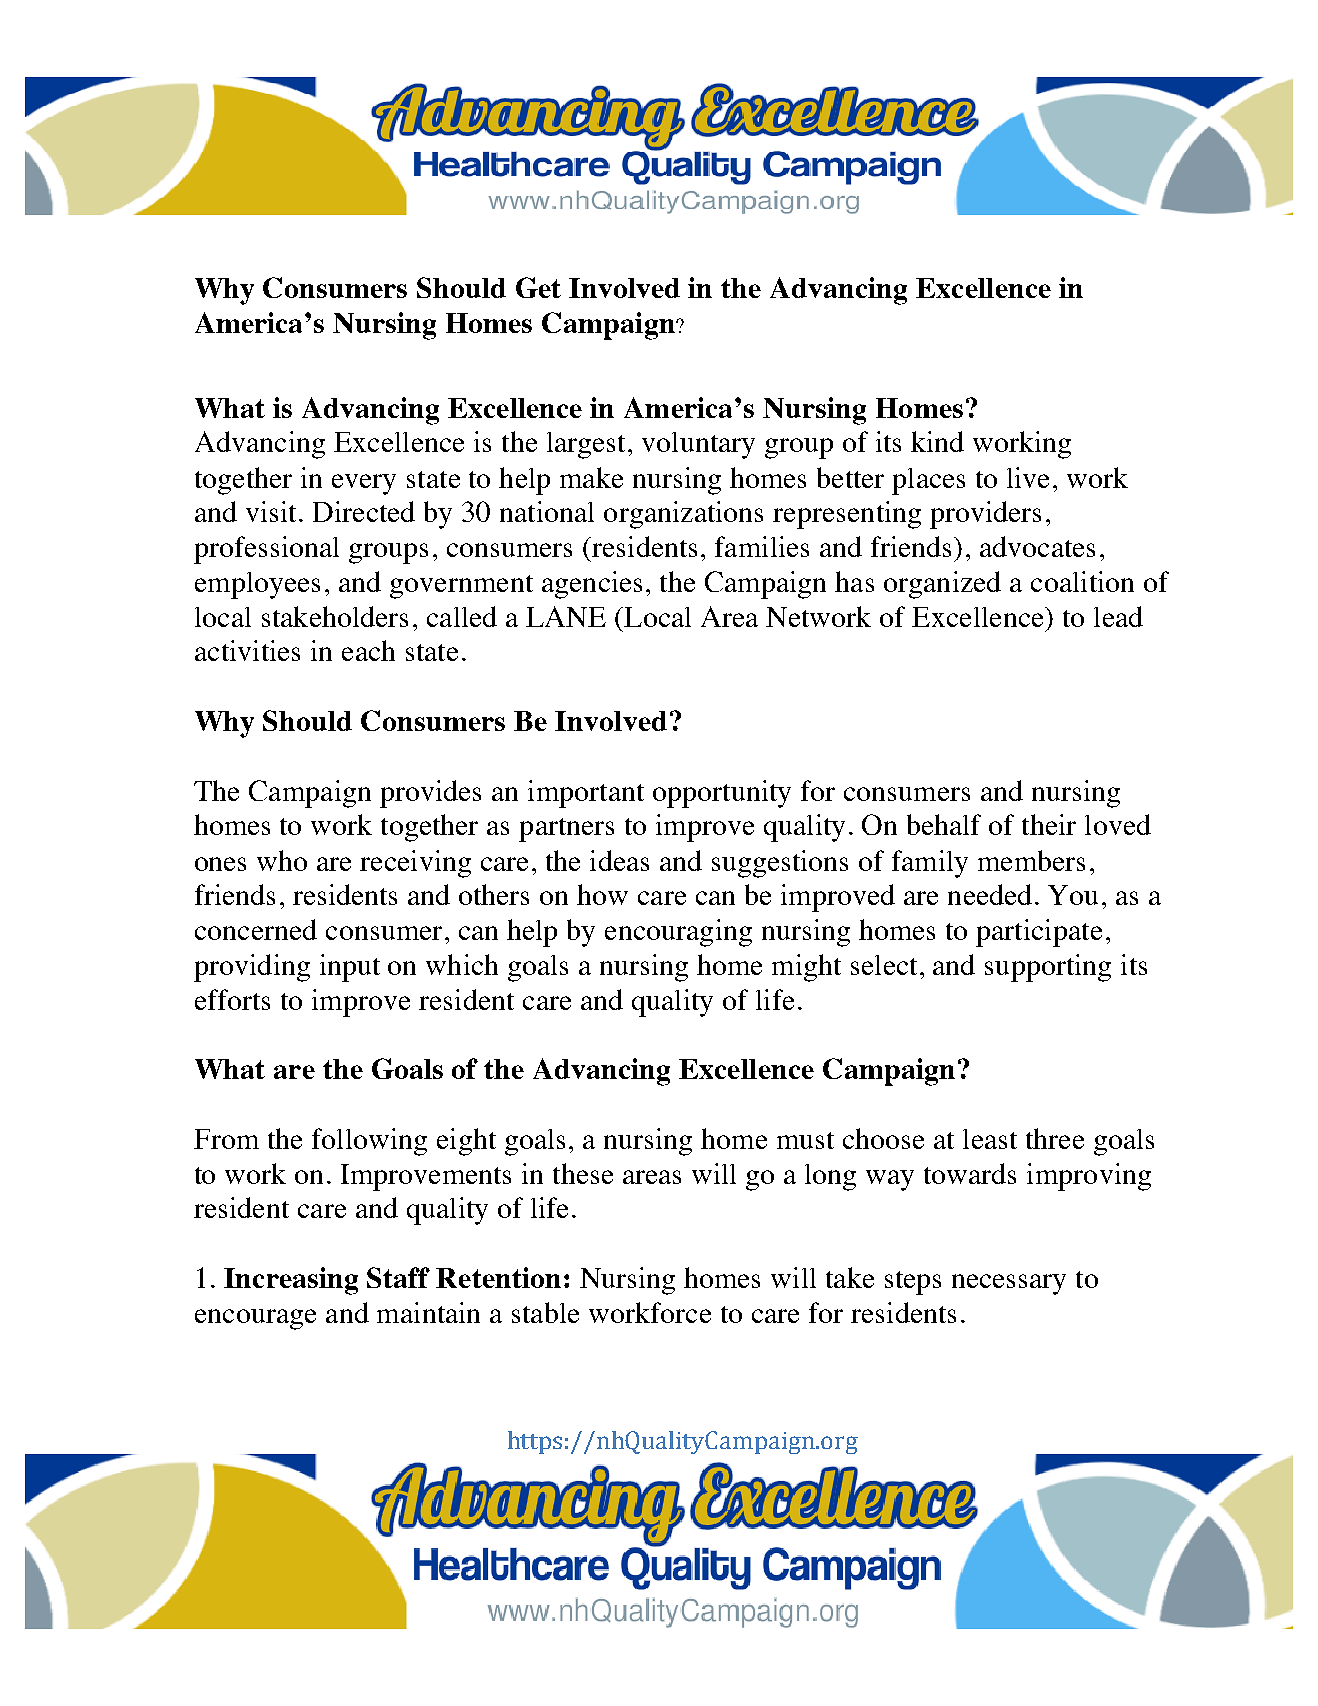  I want to click on voluntary, so click(698, 445).
